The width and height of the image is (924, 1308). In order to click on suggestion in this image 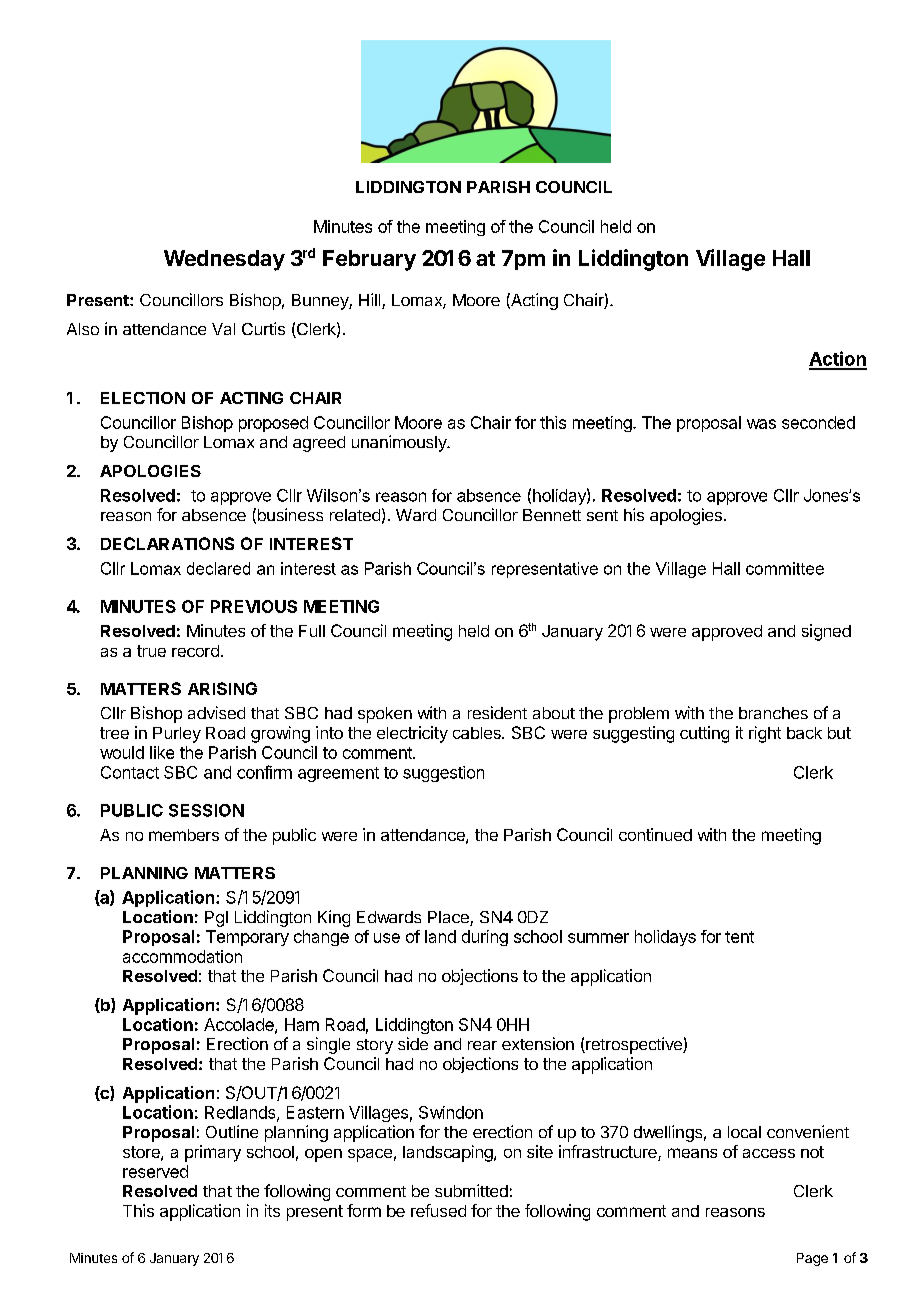, I will do `click(443, 774)`.
